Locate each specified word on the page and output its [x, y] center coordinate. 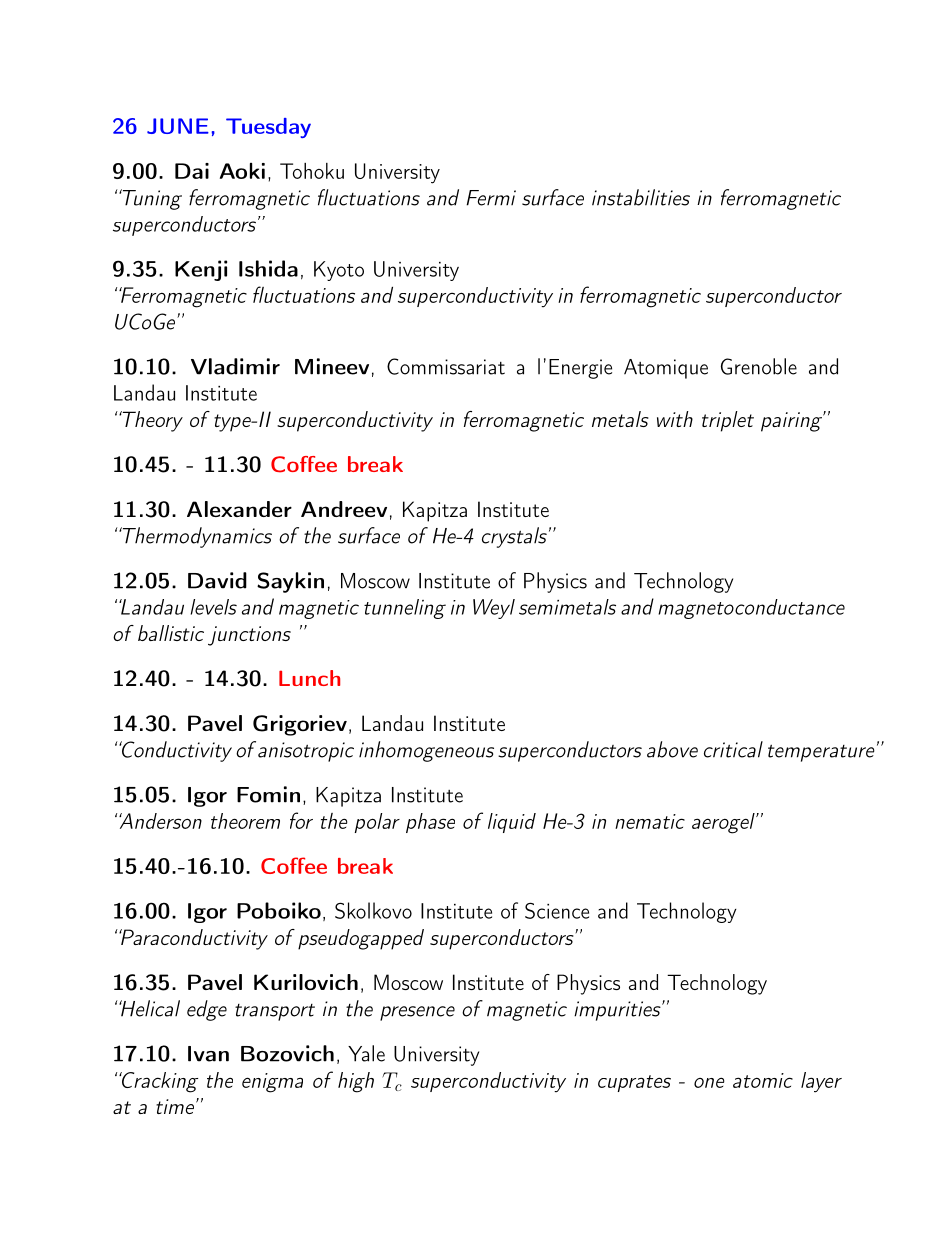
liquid [512, 823]
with [675, 419]
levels [214, 607]
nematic [650, 821]
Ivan [208, 1054]
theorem [245, 821]
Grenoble [759, 366]
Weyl [494, 609]
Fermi [491, 198]
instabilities [641, 197]
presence [417, 1013]
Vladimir [235, 366]
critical [733, 749]
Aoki [242, 171]
